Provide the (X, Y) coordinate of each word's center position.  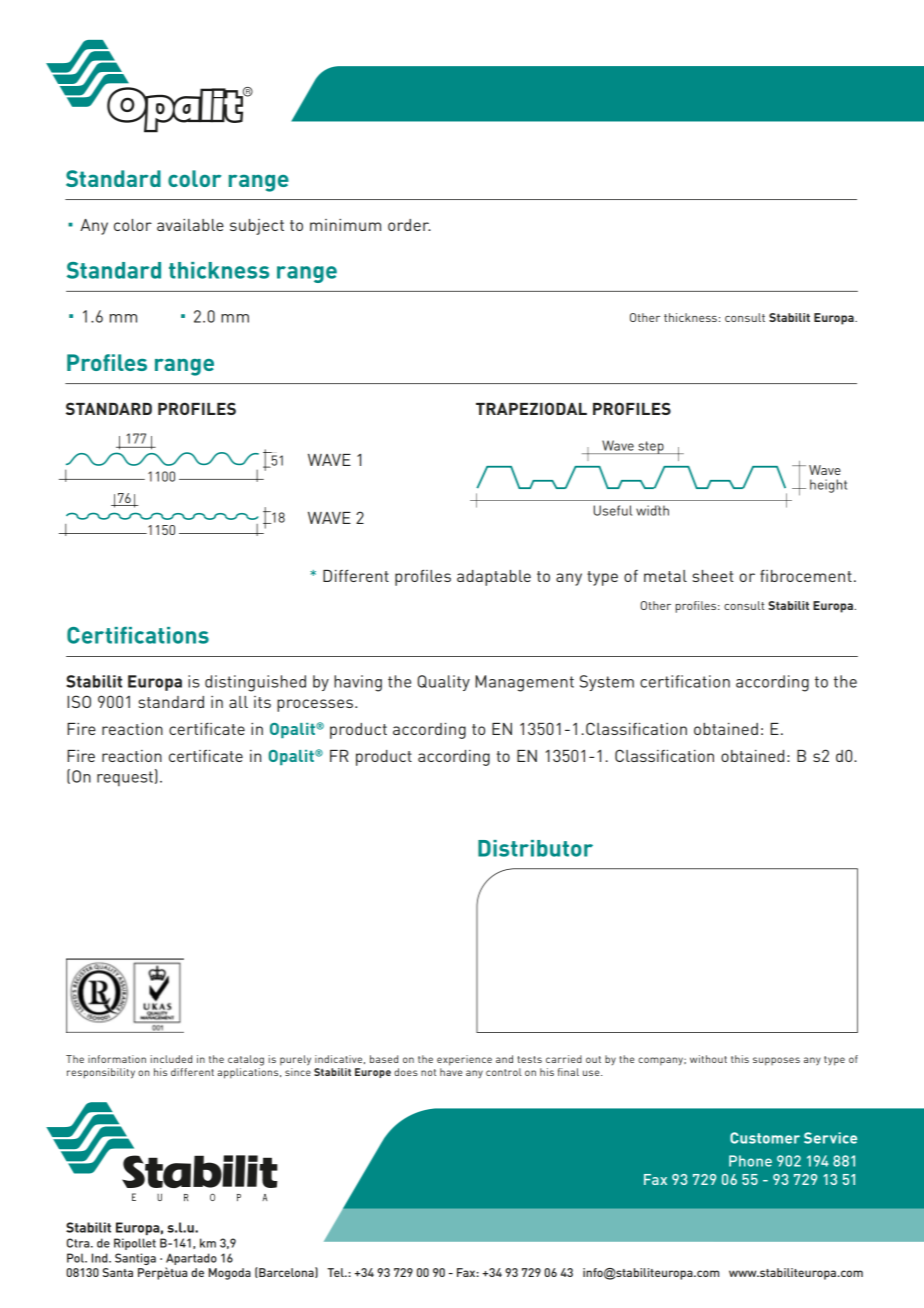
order (409, 225)
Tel (336, 1272)
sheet (713, 576)
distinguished (255, 683)
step (651, 447)
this (740, 1059)
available (190, 225)
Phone (750, 1161)
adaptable (494, 578)
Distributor (535, 848)
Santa (118, 1272)
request (125, 779)
